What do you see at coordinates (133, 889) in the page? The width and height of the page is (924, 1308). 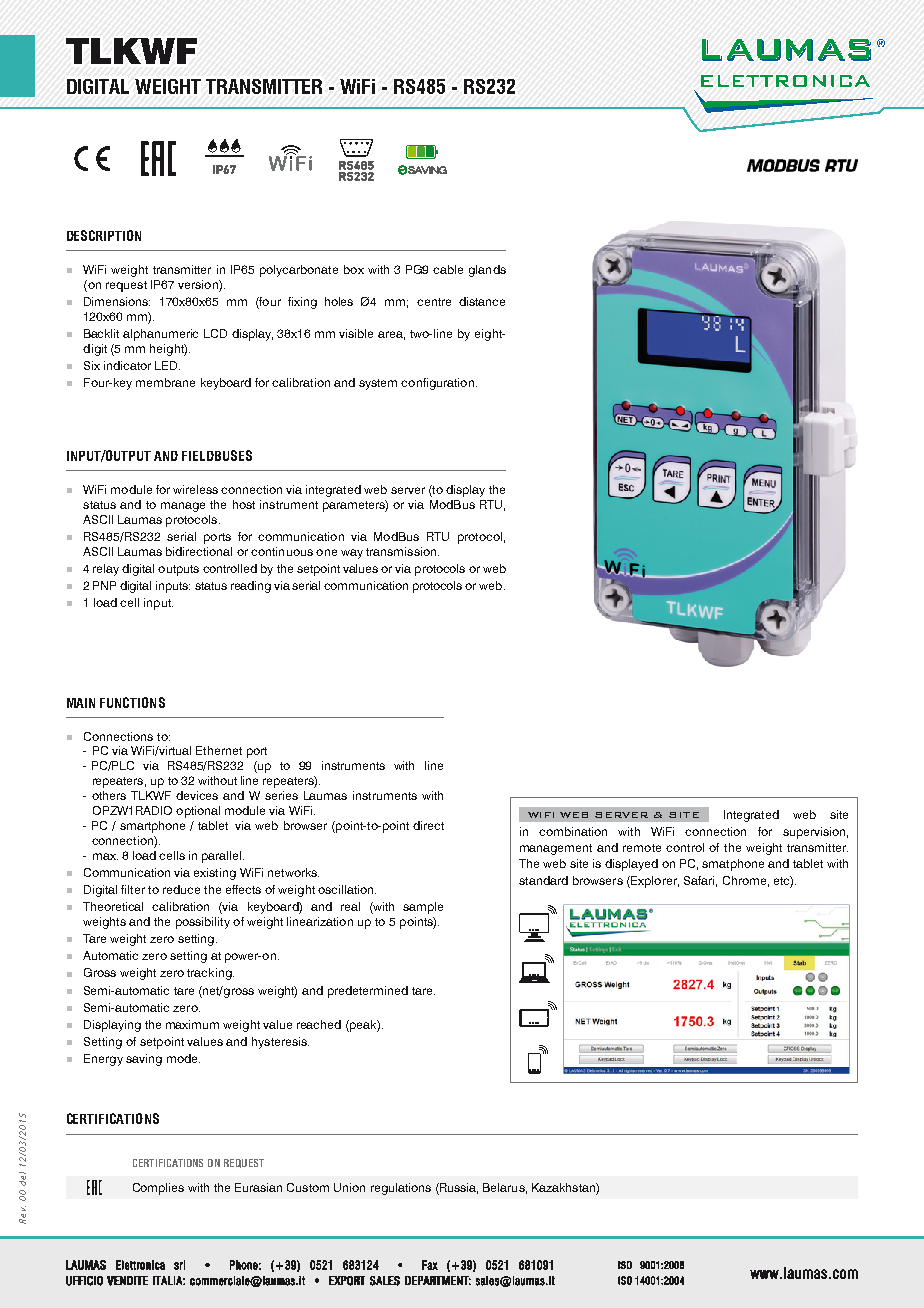 I see `filter` at bounding box center [133, 889].
